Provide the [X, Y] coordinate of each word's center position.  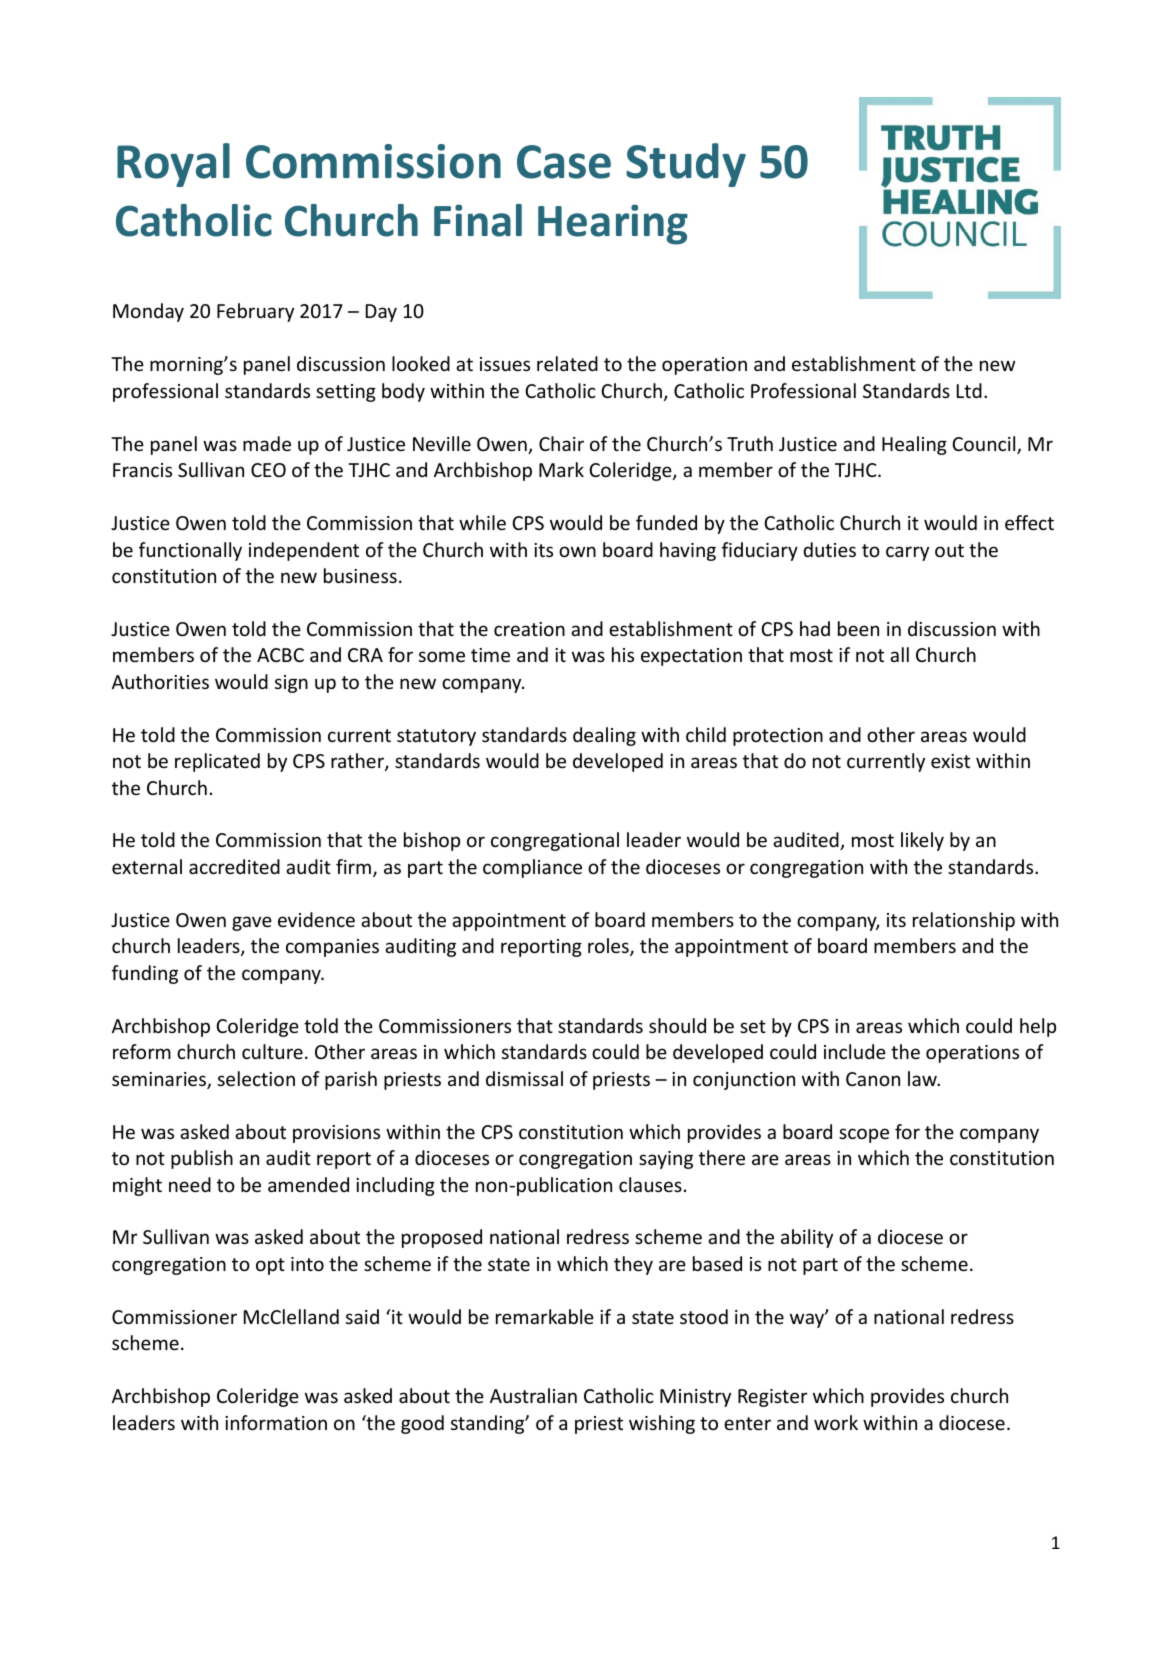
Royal [173, 165]
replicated [217, 762]
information [276, 1422]
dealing [604, 736]
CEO [268, 470]
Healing [914, 445]
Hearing [613, 224]
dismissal [524, 1078]
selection [256, 1078]
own [577, 551]
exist [950, 761]
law [923, 1078]
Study [686, 165]
